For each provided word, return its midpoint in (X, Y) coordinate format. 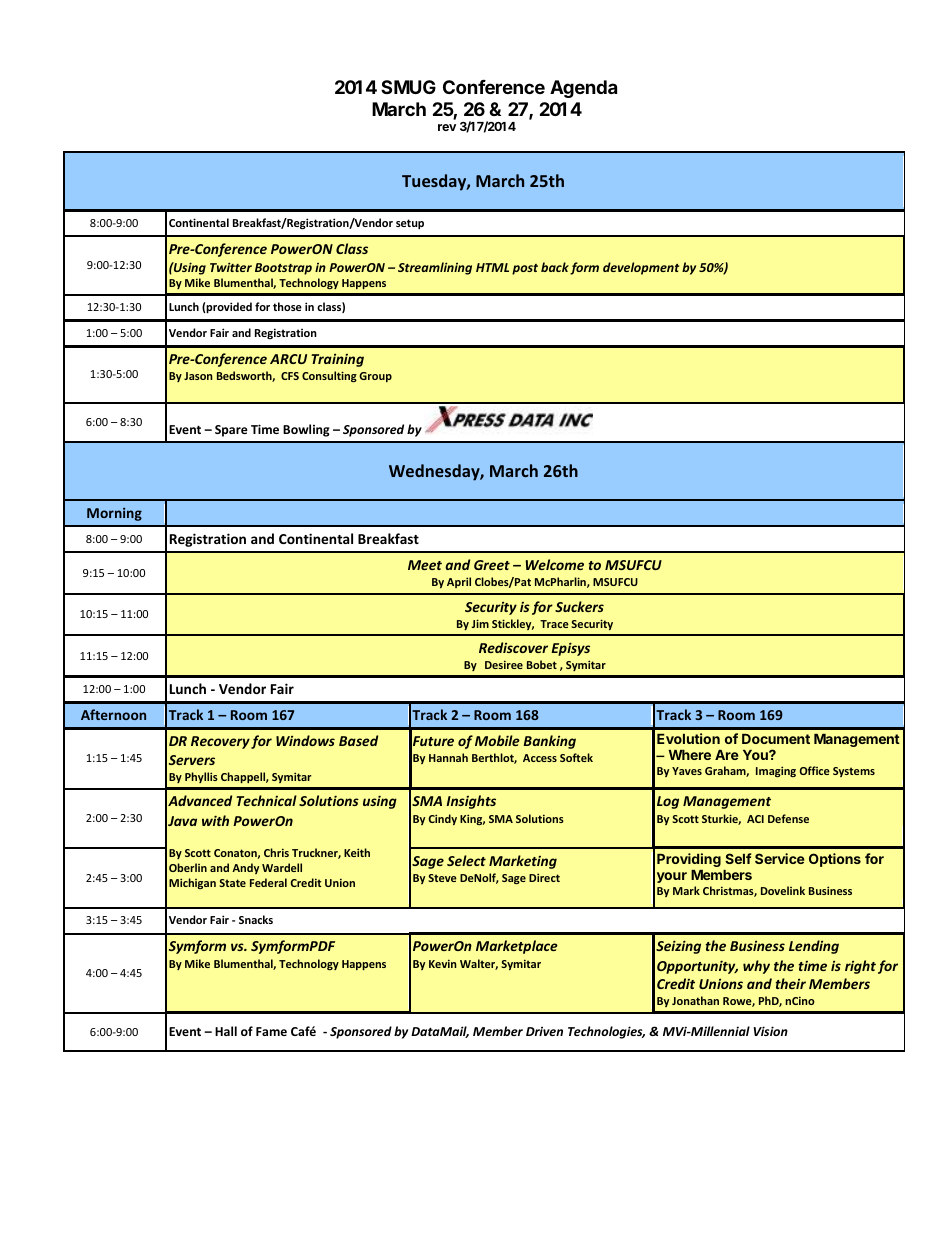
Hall (226, 1031)
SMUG (408, 87)
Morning (114, 514)
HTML (492, 267)
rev (447, 127)
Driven (544, 1031)
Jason (198, 376)
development (641, 268)
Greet (492, 565)
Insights (471, 802)
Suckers (579, 606)
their (791, 983)
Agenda (583, 89)
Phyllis (201, 777)
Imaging (776, 771)
